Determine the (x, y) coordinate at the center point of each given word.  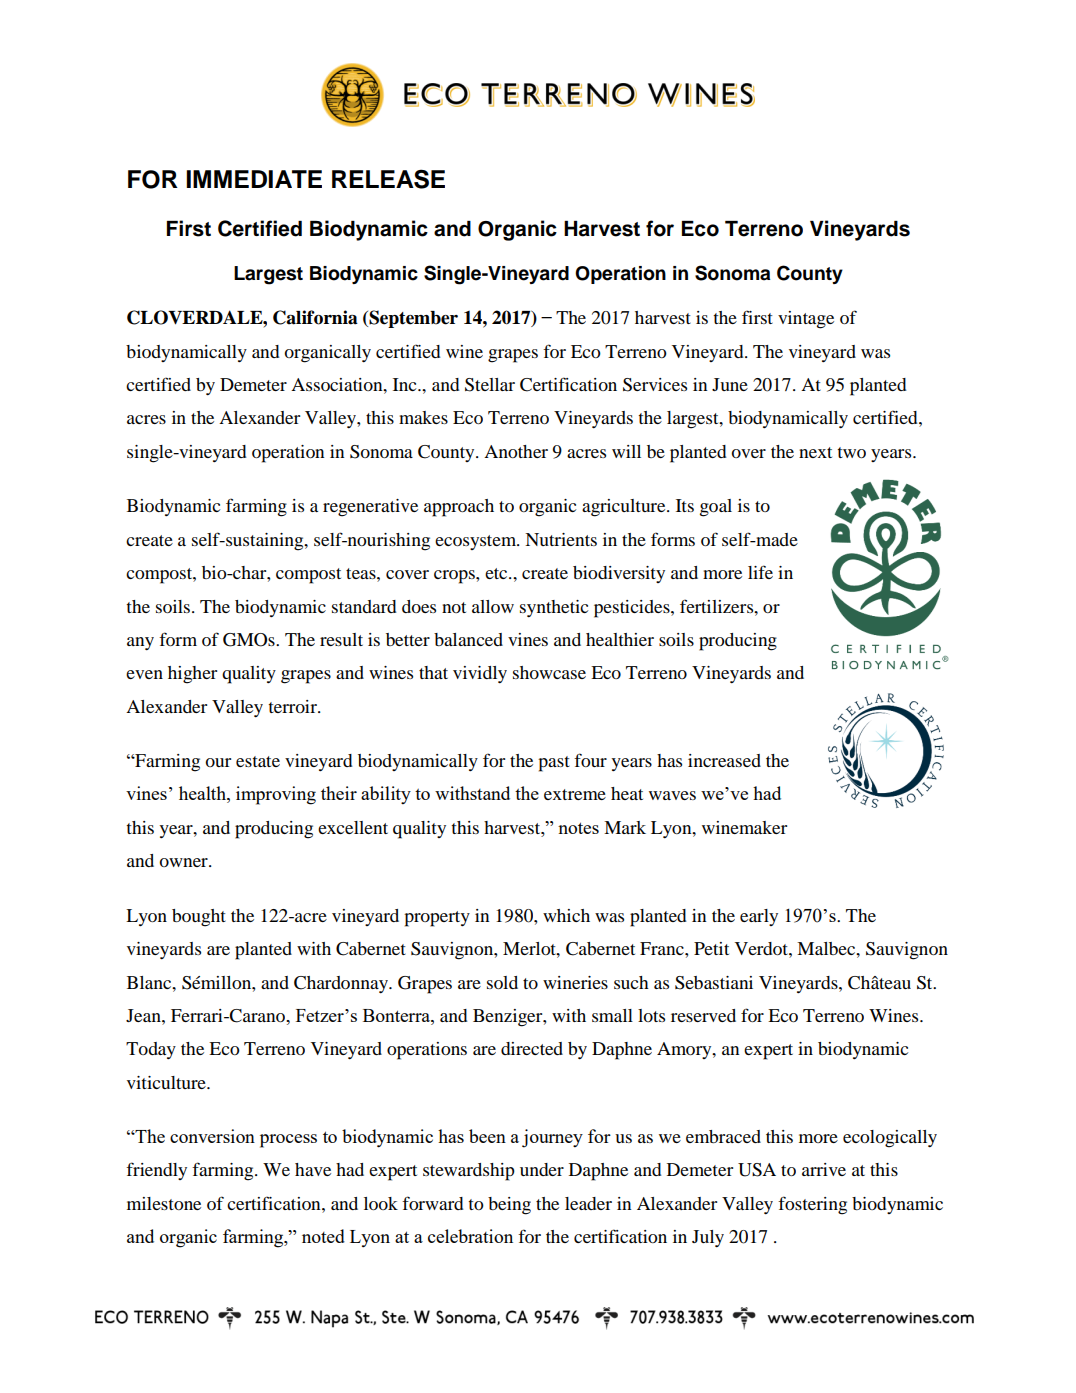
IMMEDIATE (254, 179)
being (509, 1206)
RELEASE (388, 179)
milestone (164, 1203)
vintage (806, 320)
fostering (812, 1205)
